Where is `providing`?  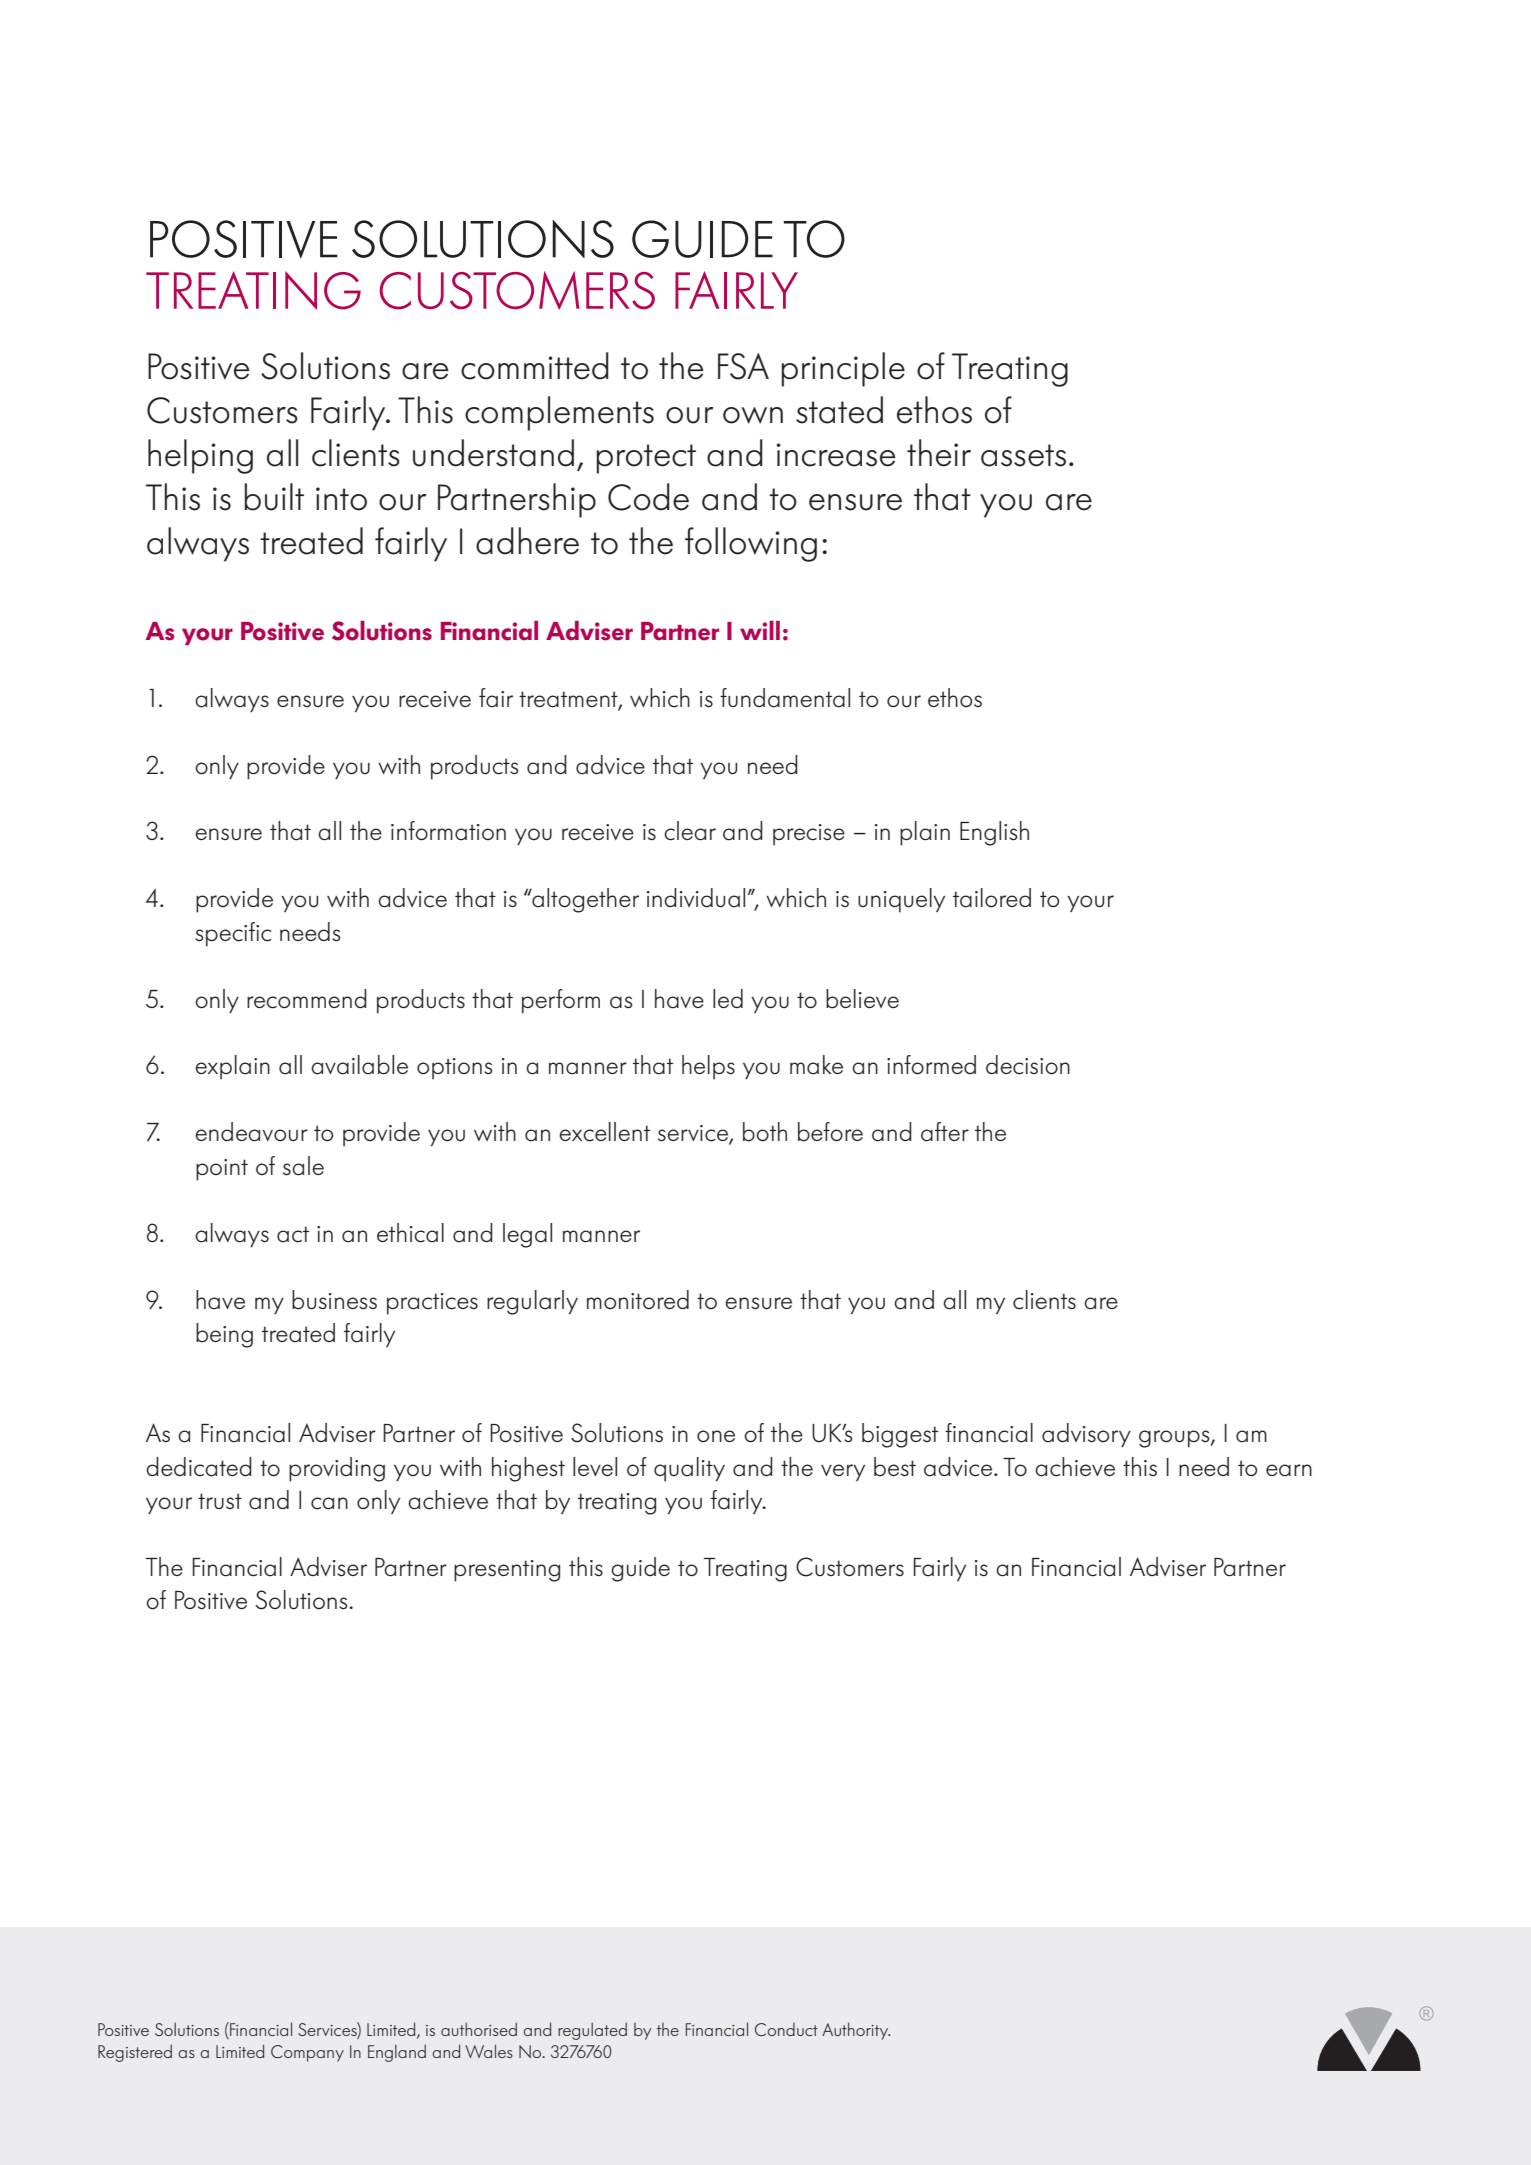 providing is located at coordinates (337, 1469).
